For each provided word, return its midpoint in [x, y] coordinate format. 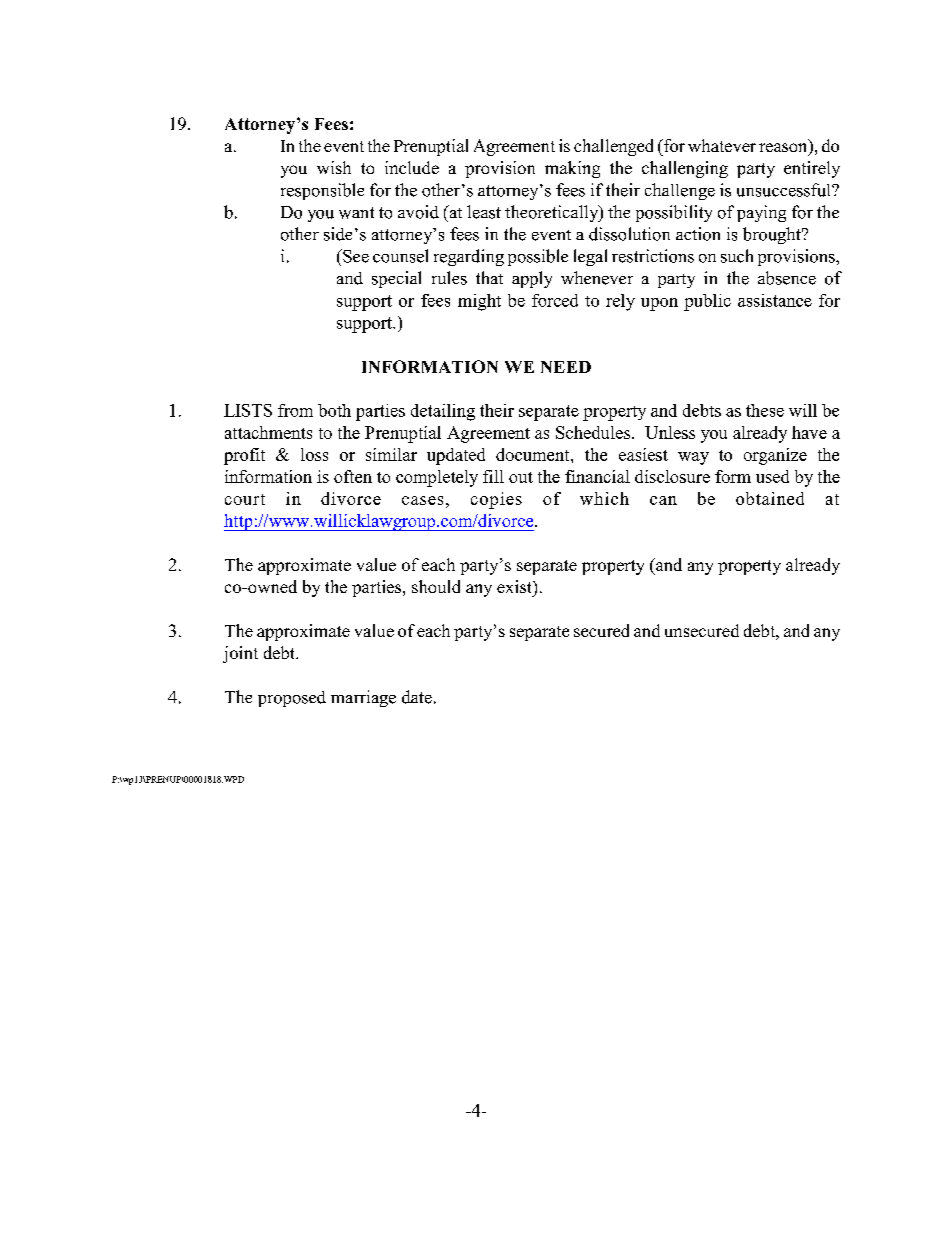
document [534, 454]
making [572, 169]
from [295, 410]
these [765, 410]
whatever [722, 145]
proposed [292, 699]
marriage [363, 698]
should [436, 586]
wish [334, 167]
